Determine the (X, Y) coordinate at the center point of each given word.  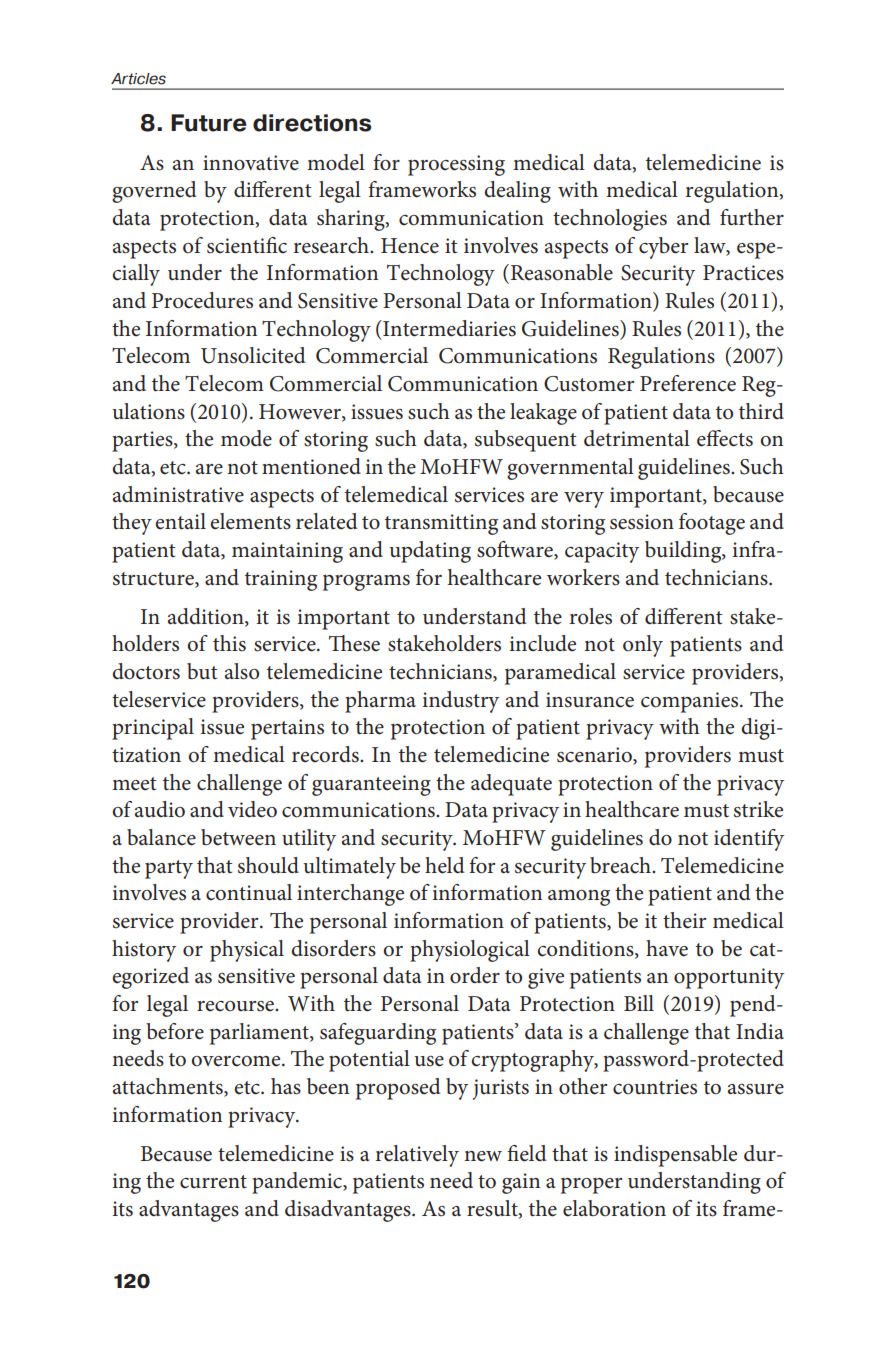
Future (209, 123)
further (752, 217)
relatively (417, 1156)
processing (456, 165)
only (643, 646)
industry (461, 702)
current (213, 1182)
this (229, 643)
